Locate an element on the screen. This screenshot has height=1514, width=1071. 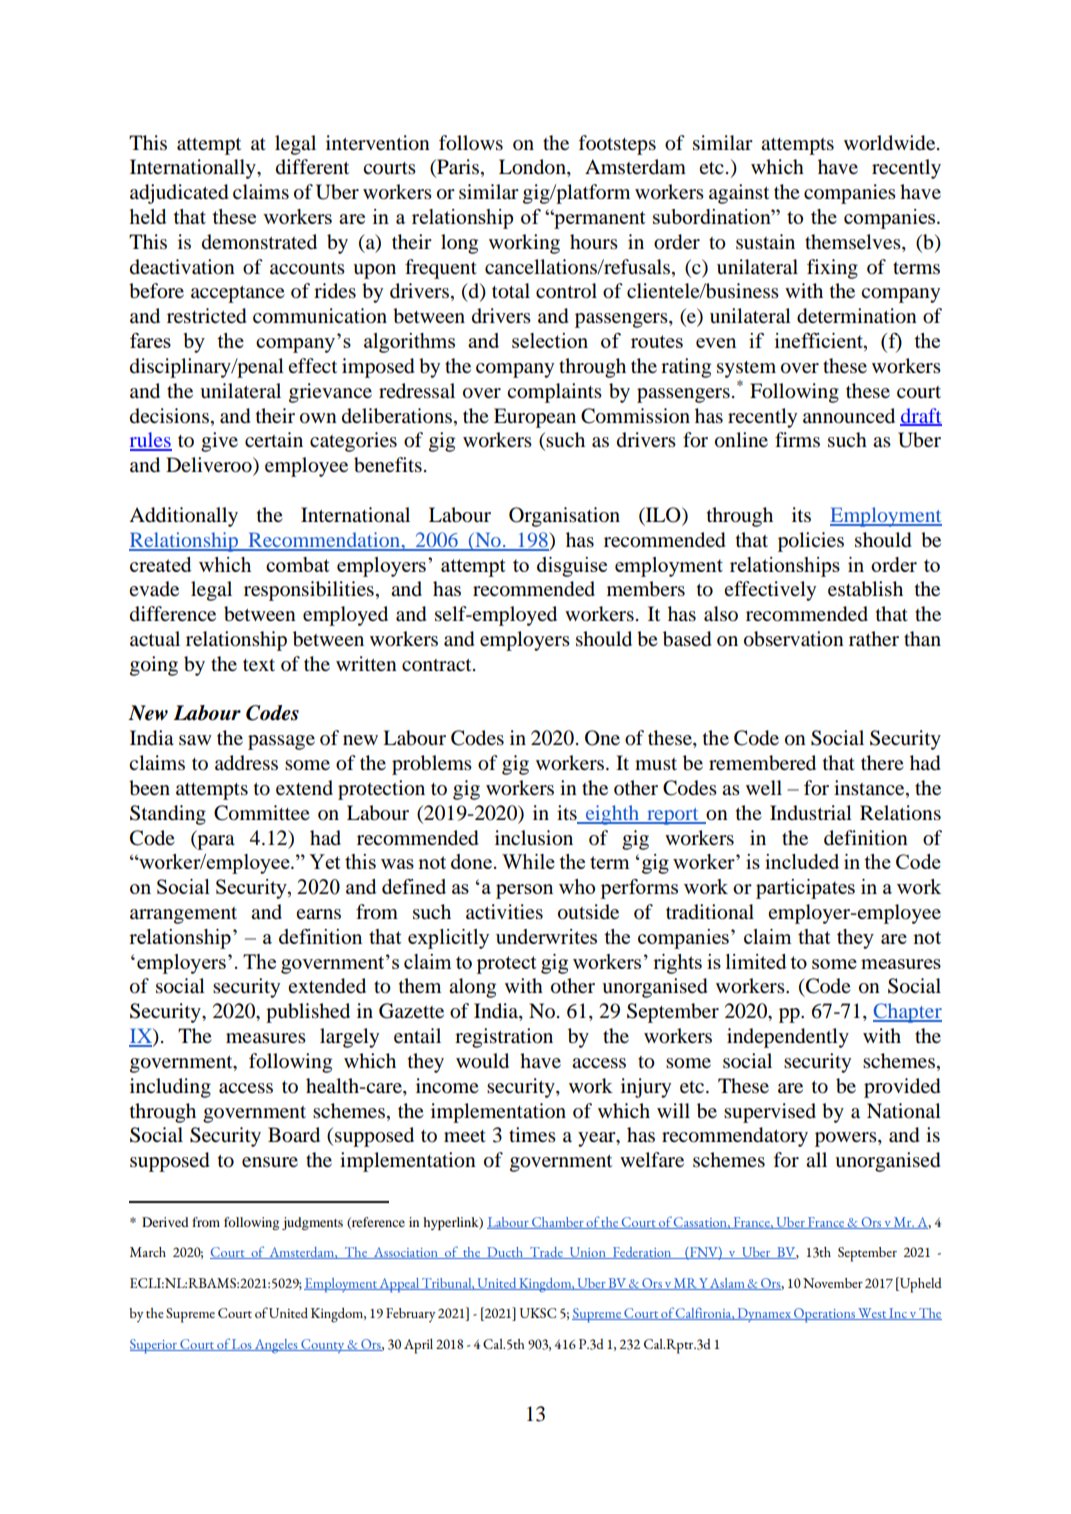
Los is located at coordinates (242, 1345).
